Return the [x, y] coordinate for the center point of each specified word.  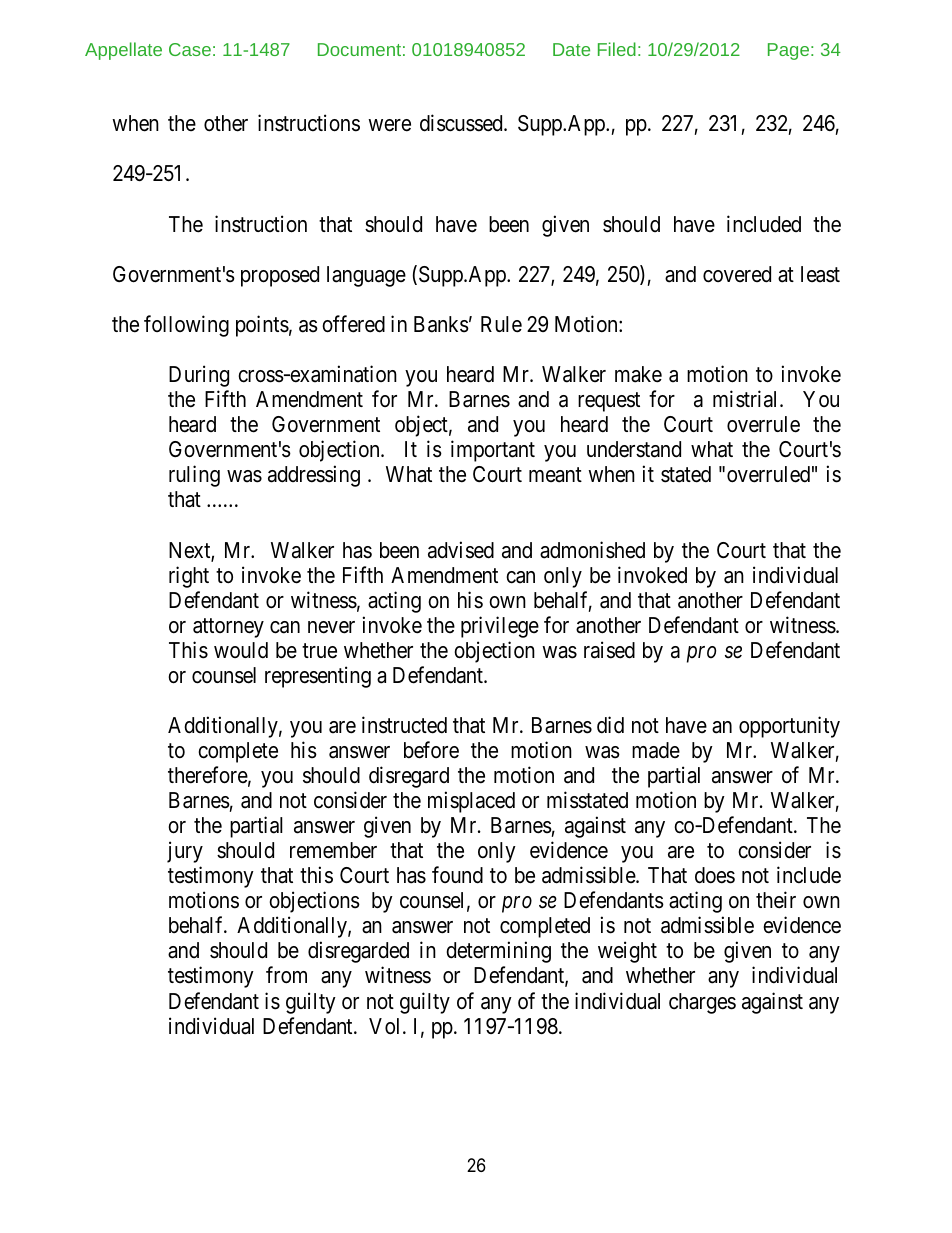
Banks [441, 324]
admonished [592, 550]
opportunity [789, 727]
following [186, 326]
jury [185, 852]
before [431, 750]
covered [737, 274]
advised [461, 550]
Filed [617, 49]
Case [190, 49]
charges [702, 1003]
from [286, 975]
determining [498, 952]
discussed [462, 123]
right [189, 577]
